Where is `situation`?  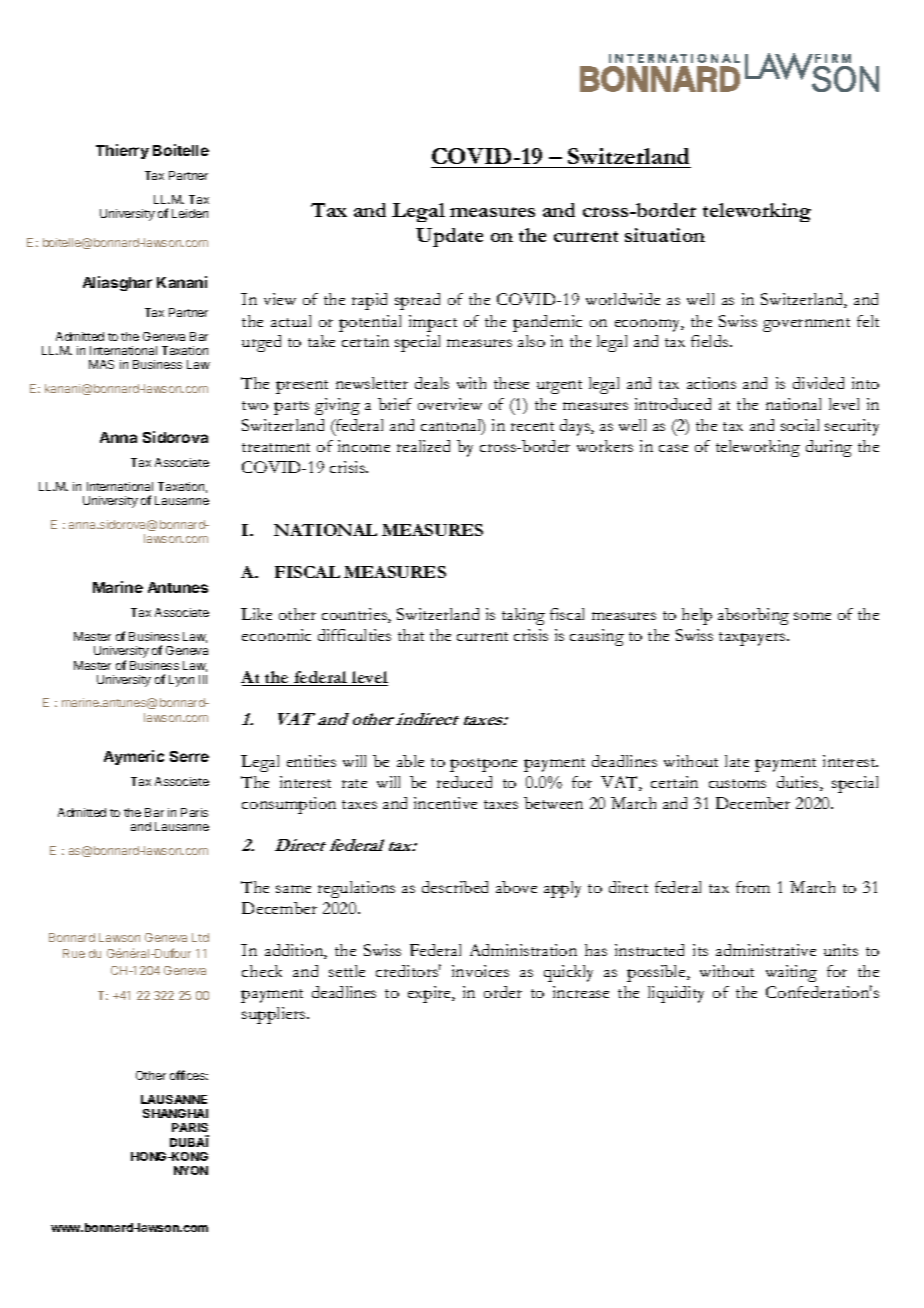 situation is located at coordinates (665, 235).
